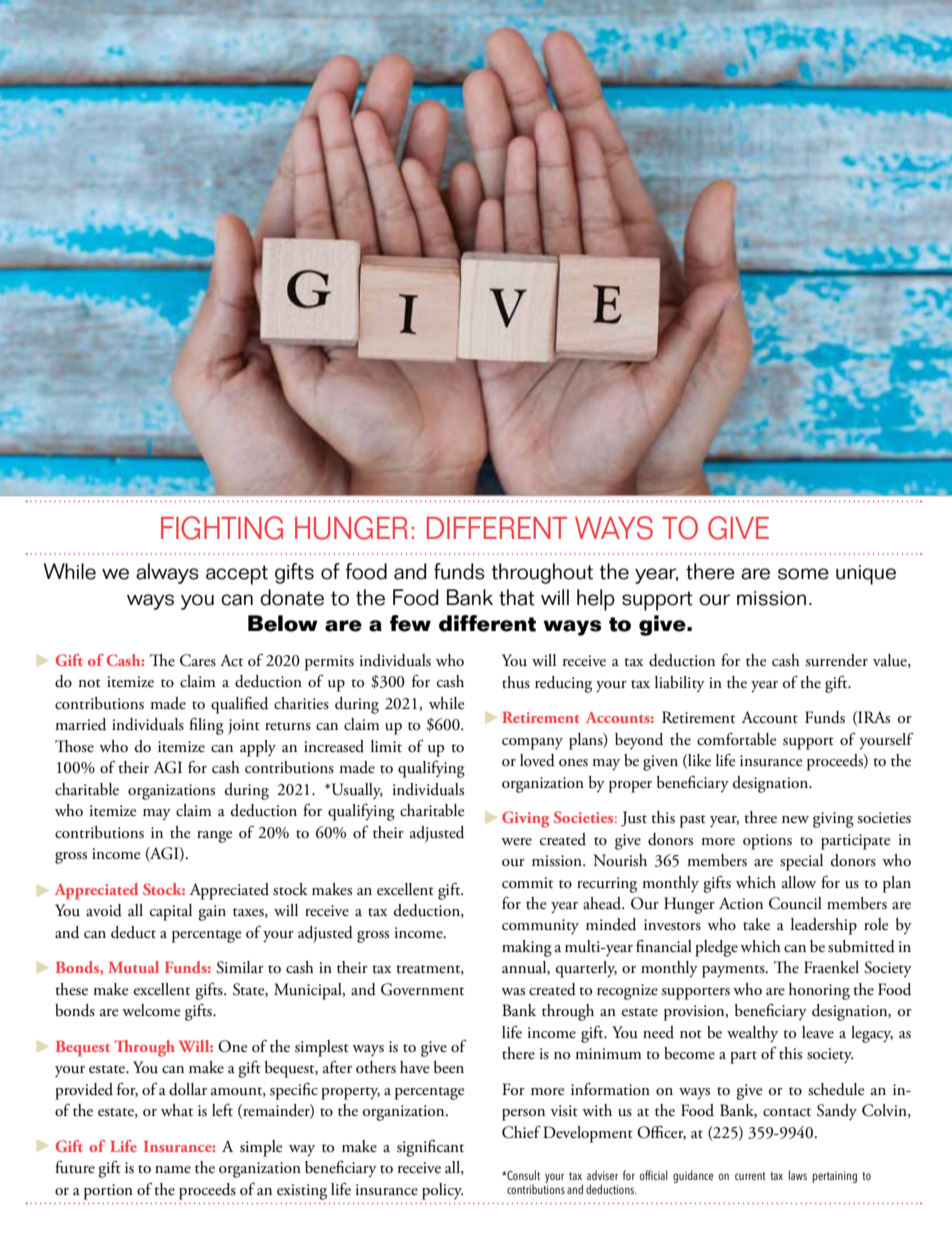  I want to click on FIGHTING, so click(222, 528).
